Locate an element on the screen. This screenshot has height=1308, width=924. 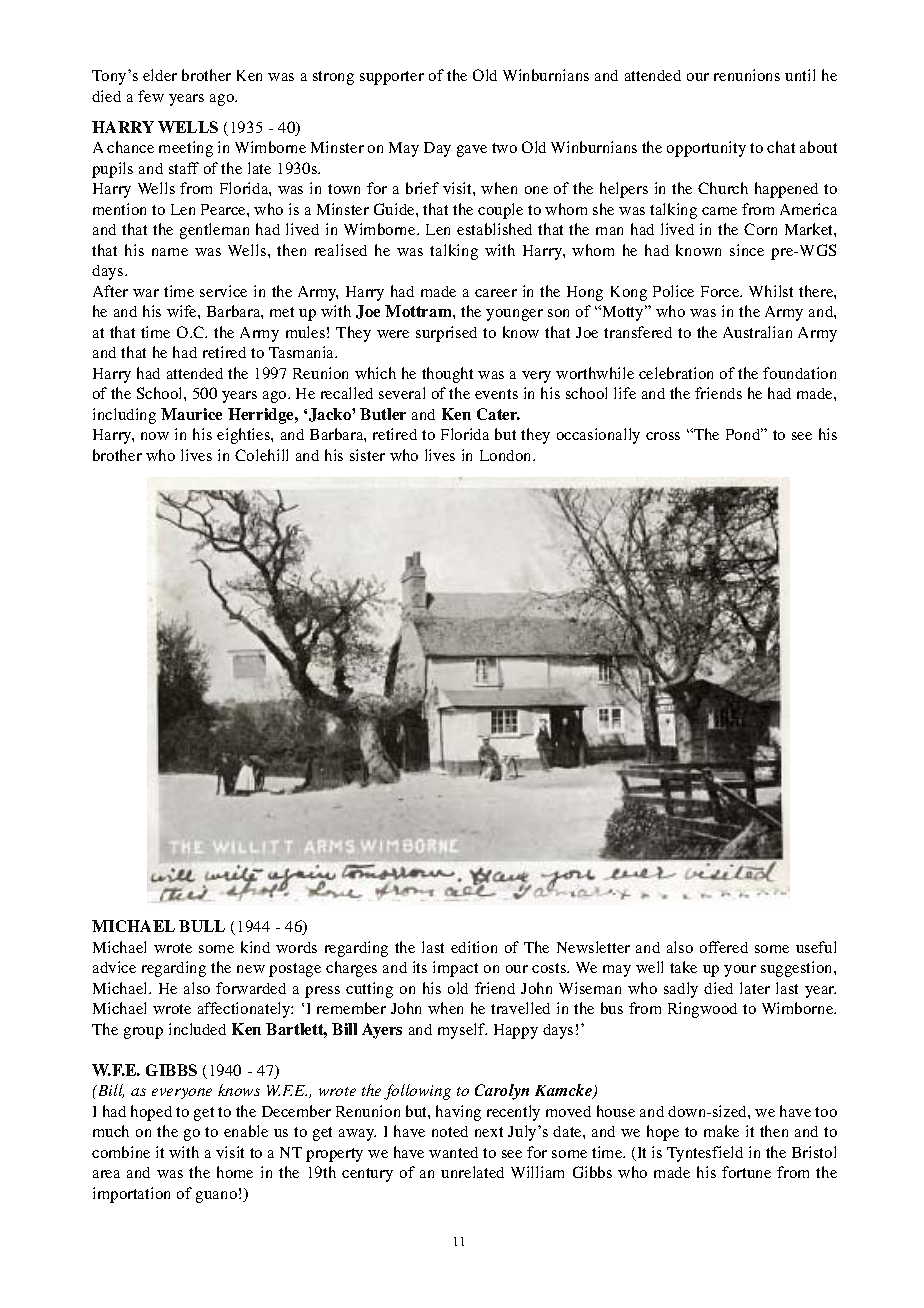
wanted is located at coordinates (453, 1152).
